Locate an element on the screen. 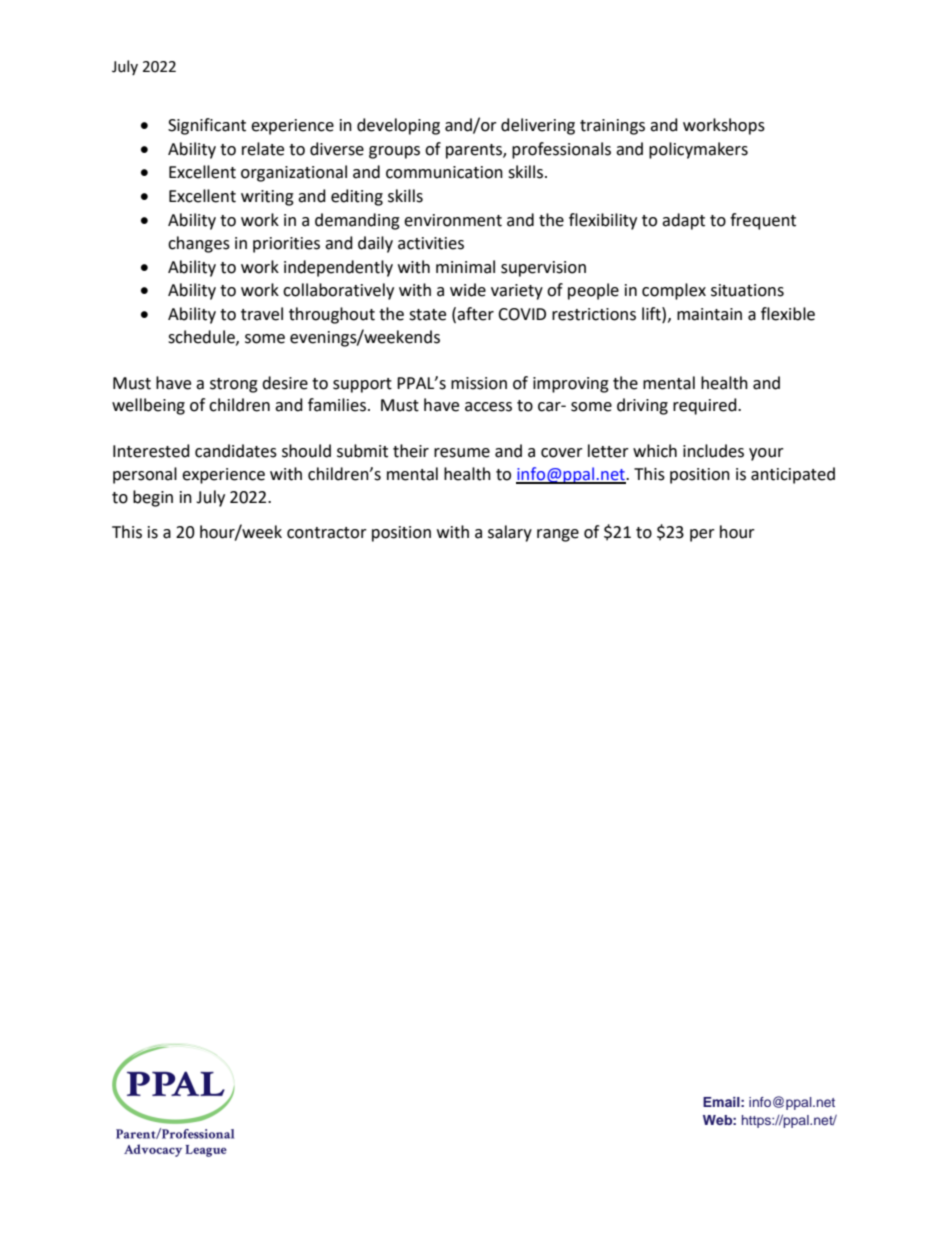 The width and height of the screenshot is (952, 1233). wide is located at coordinates (468, 290).
